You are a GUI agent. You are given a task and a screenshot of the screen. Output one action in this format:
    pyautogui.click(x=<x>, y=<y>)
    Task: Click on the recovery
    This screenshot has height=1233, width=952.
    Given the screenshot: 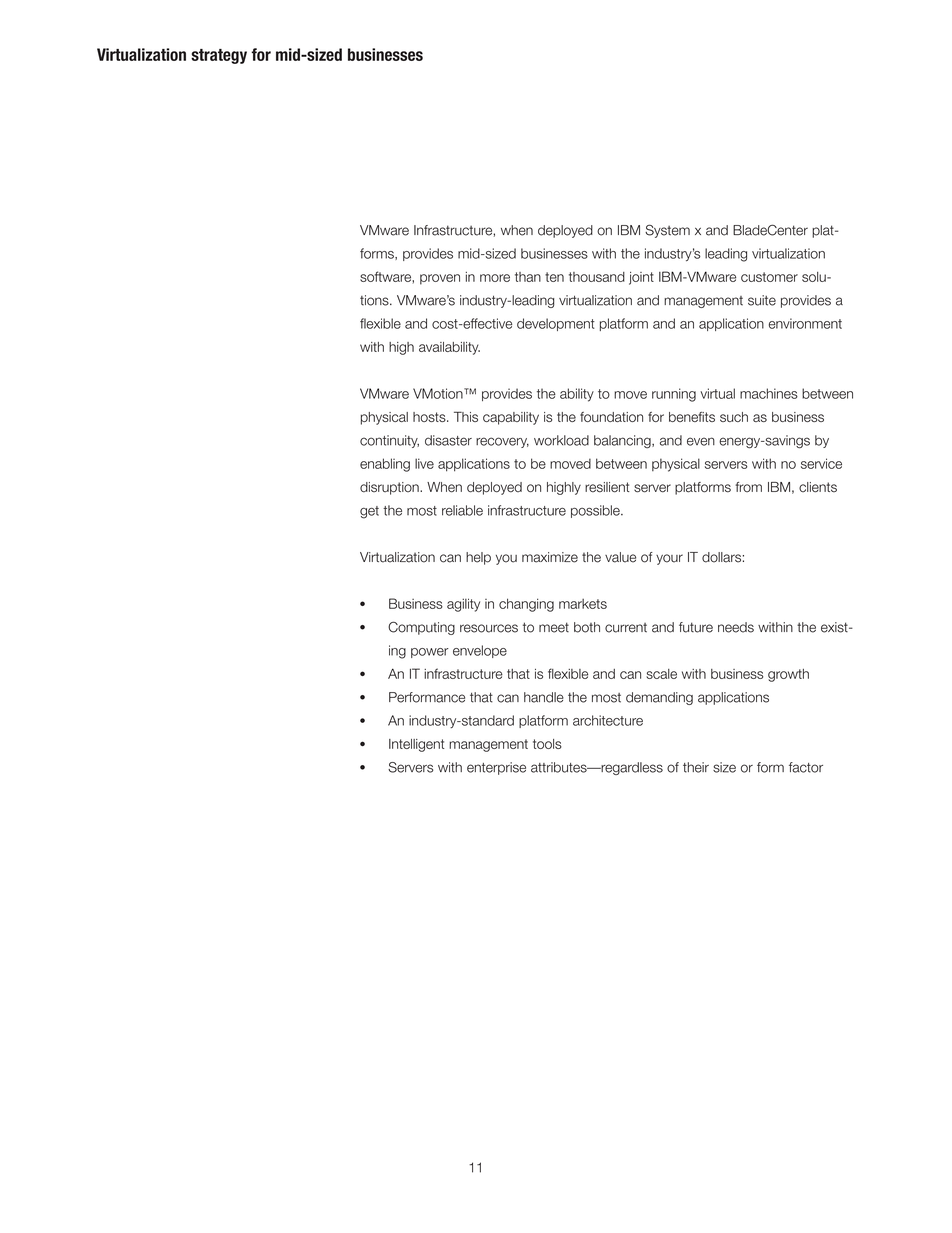 What is the action you would take?
    pyautogui.click(x=502, y=442)
